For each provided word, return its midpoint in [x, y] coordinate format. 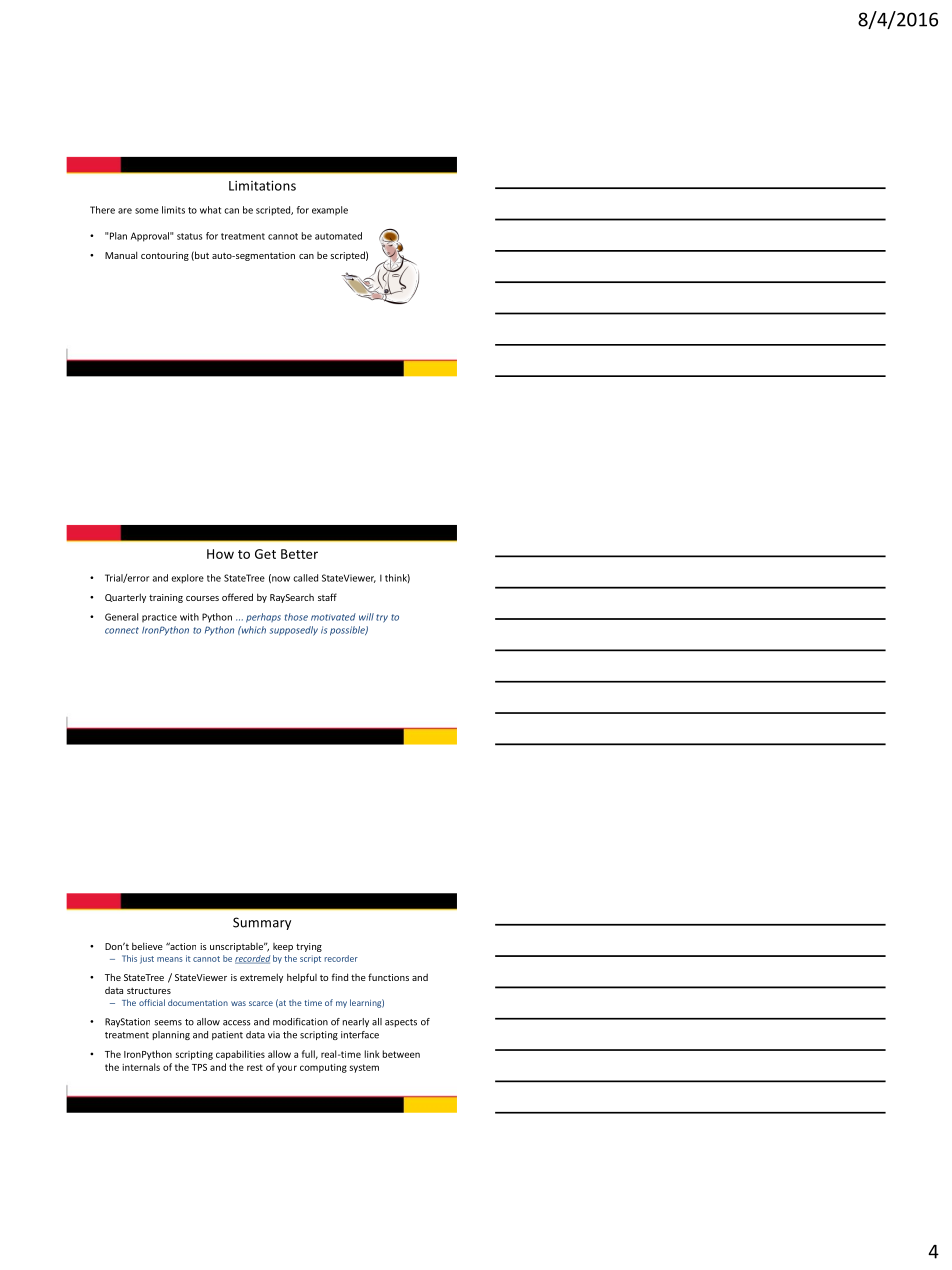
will [366, 617]
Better [299, 554]
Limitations [262, 186]
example [330, 210]
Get [265, 554]
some [147, 211]
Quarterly [125, 598]
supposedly [294, 631]
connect [122, 630]
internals [141, 1067]
